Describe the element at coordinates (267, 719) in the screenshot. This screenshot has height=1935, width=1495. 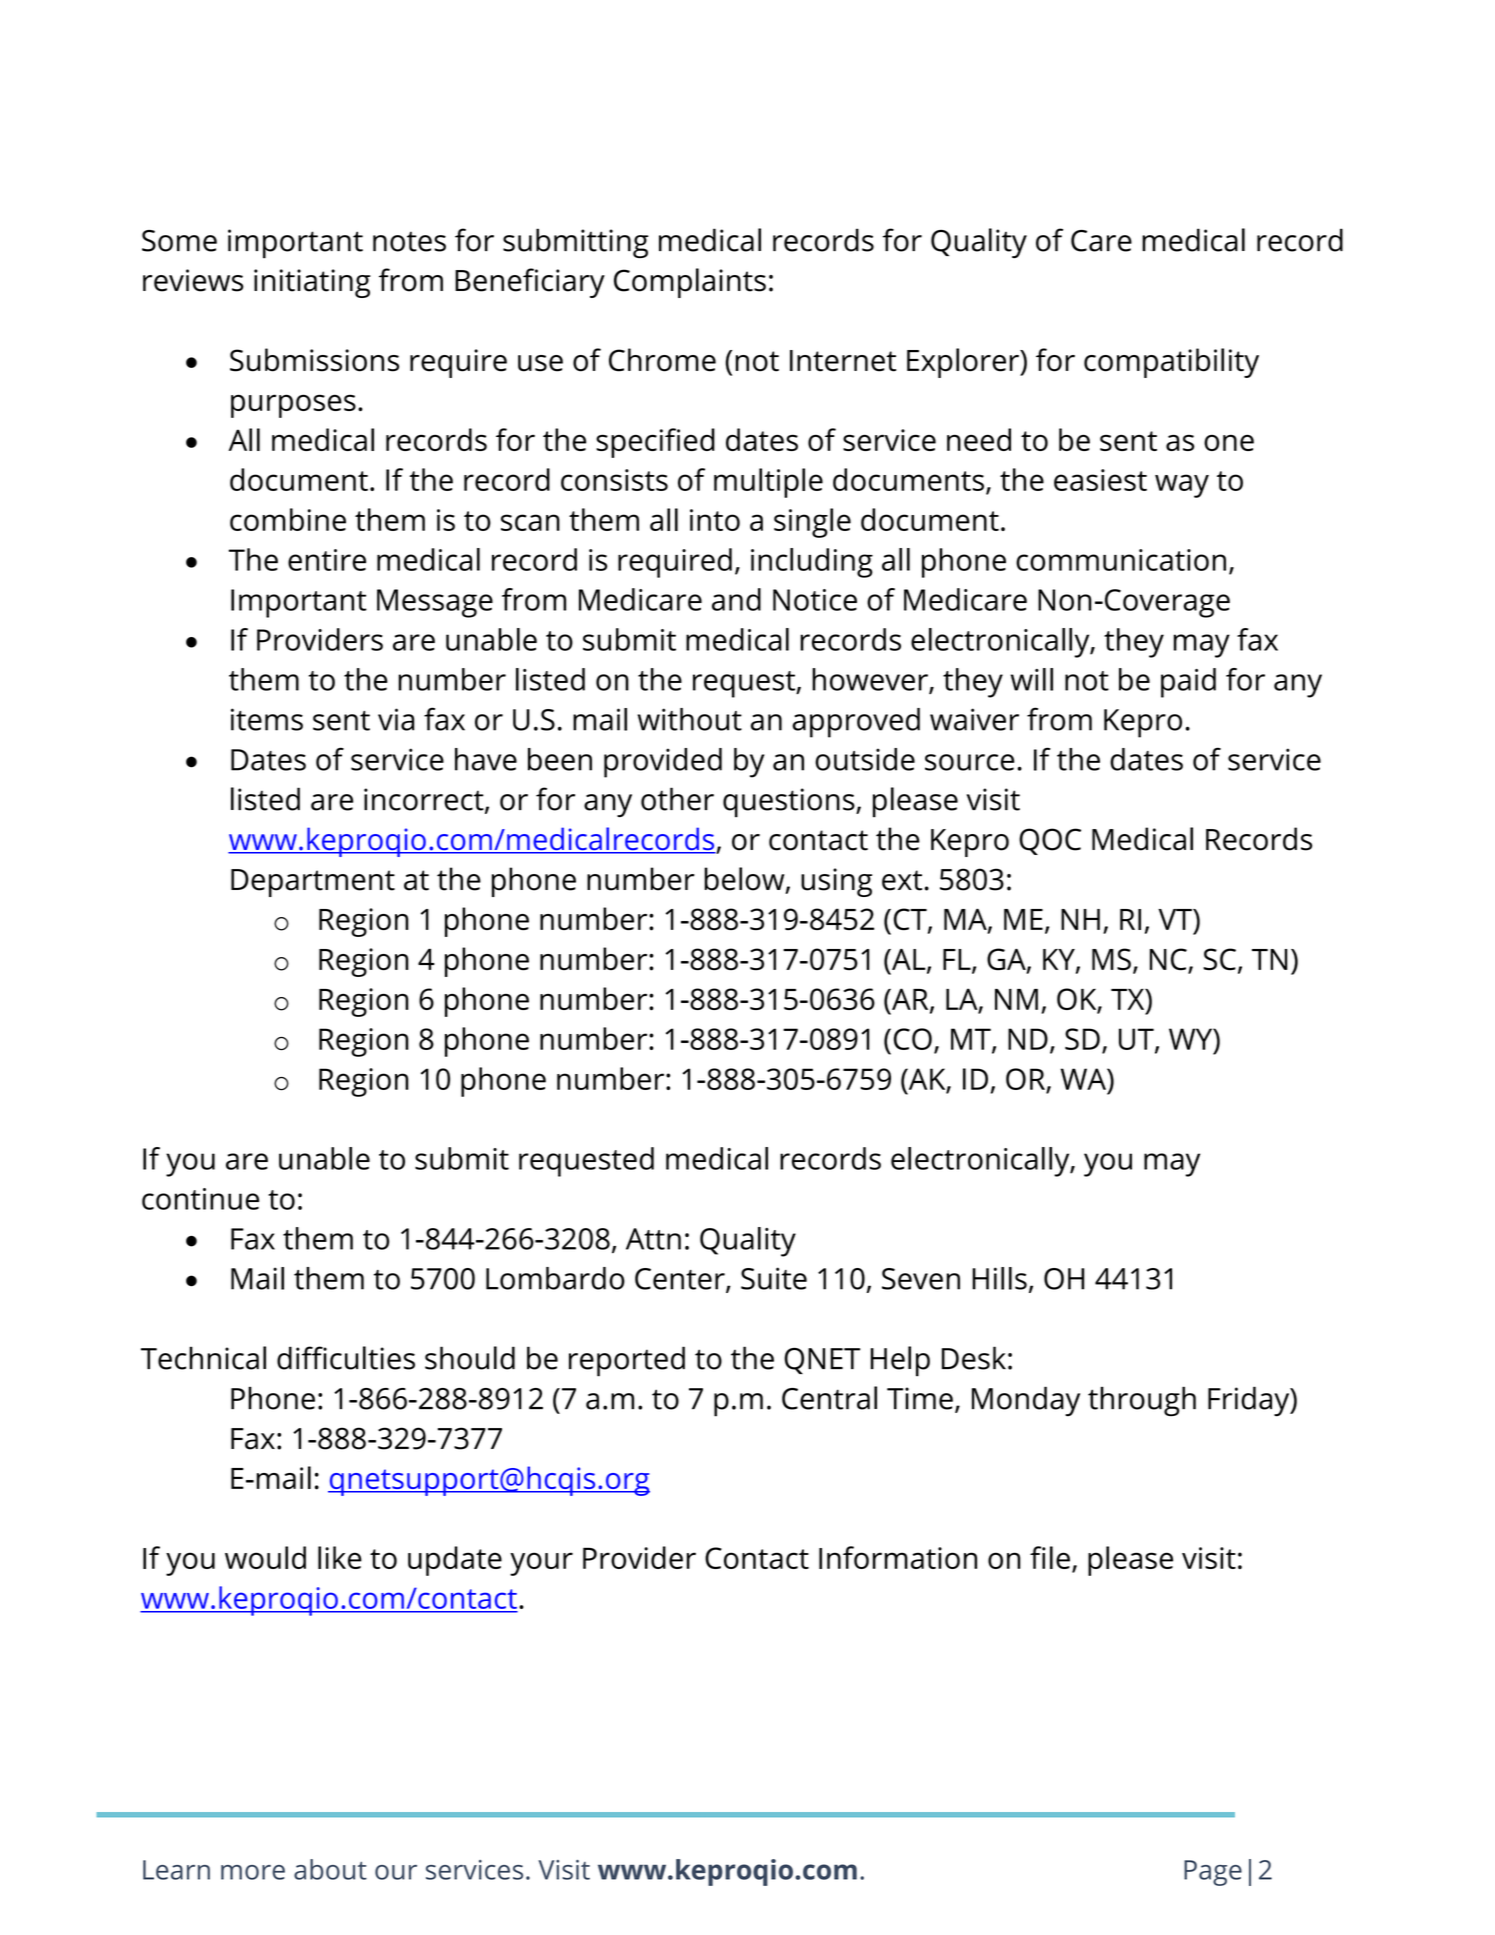
I see `items` at that location.
